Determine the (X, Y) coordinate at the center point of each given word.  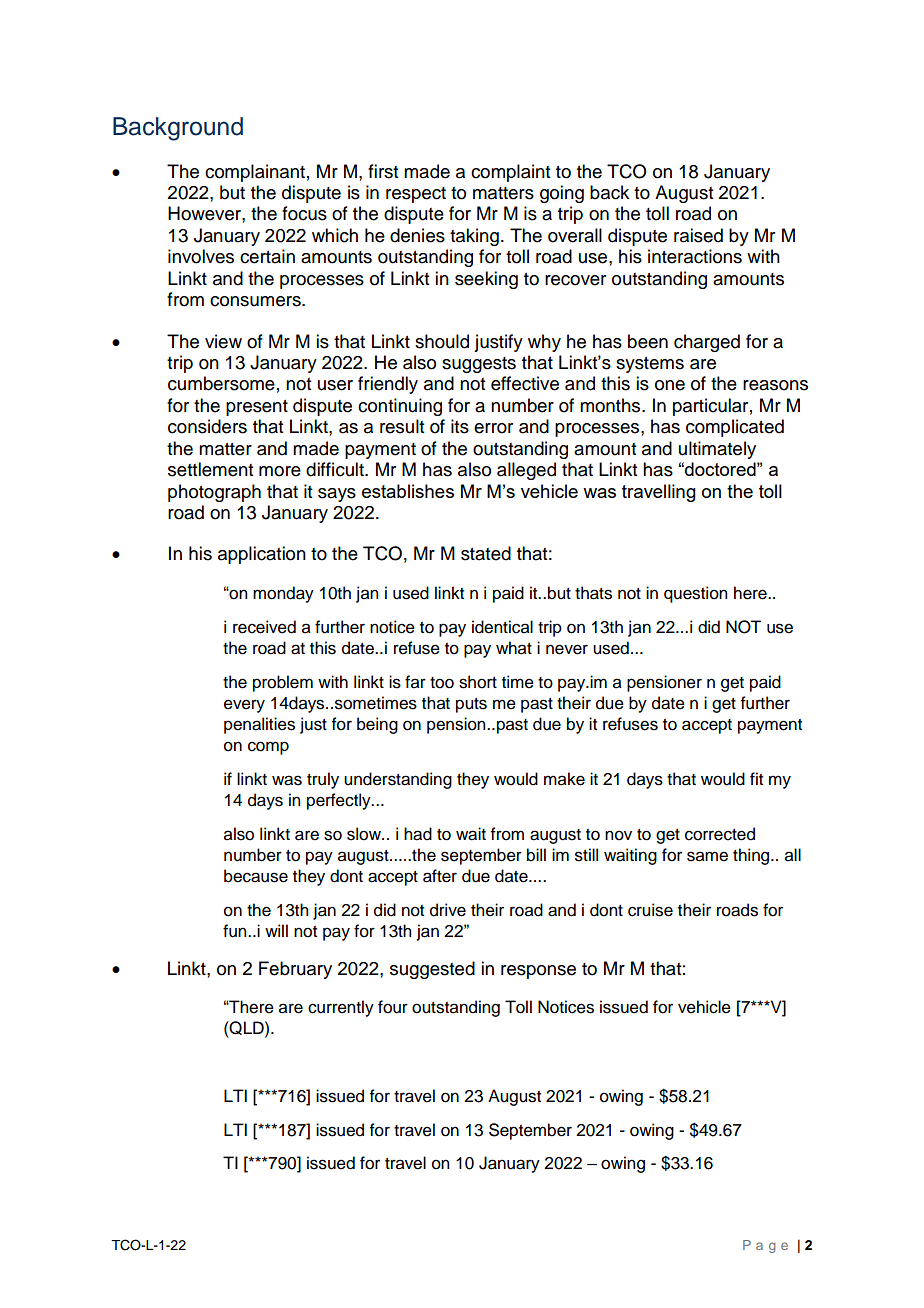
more (280, 471)
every (244, 706)
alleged (526, 471)
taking (474, 237)
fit (756, 778)
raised (698, 235)
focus (304, 213)
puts (471, 705)
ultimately (717, 450)
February (295, 970)
